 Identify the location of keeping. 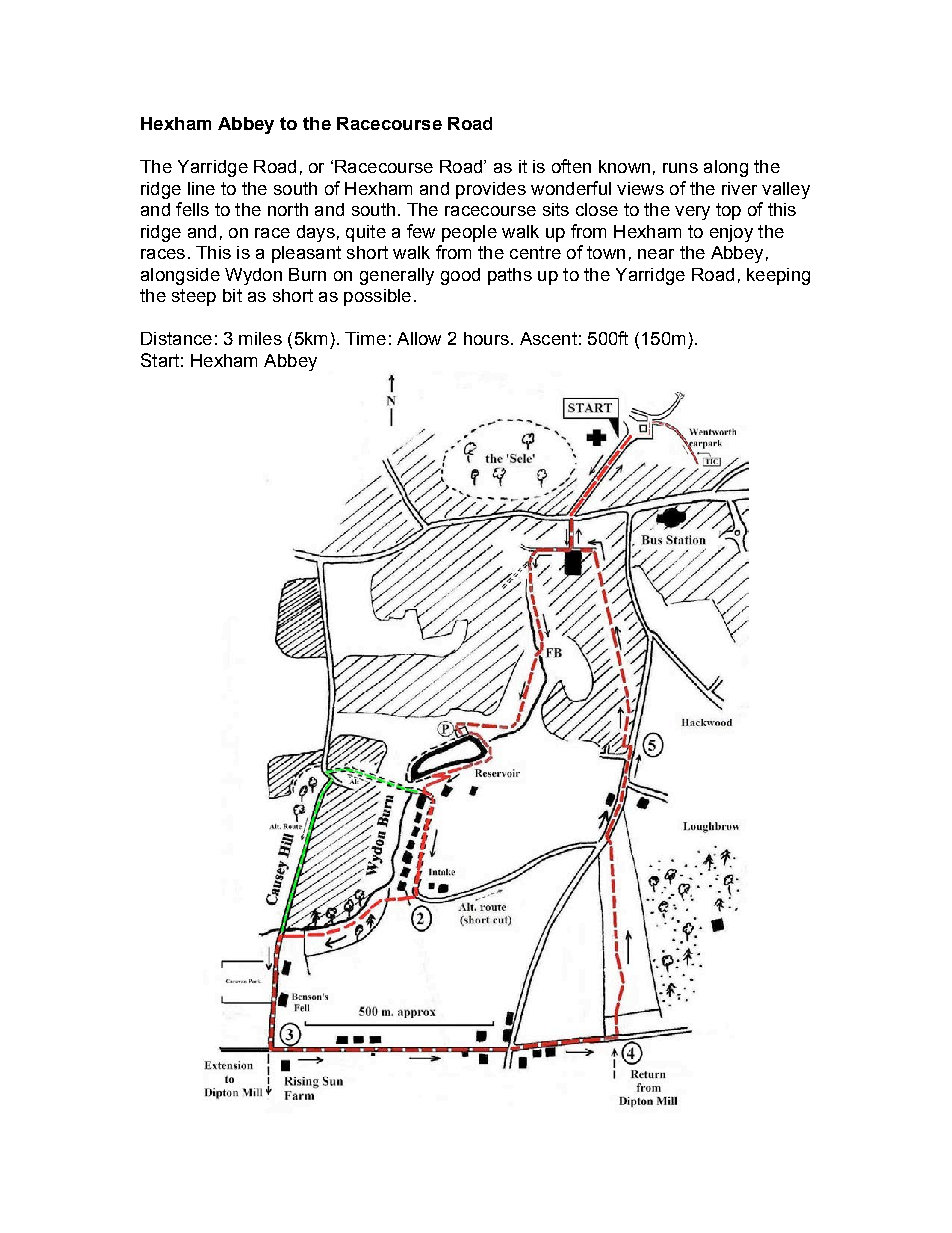
(778, 276).
